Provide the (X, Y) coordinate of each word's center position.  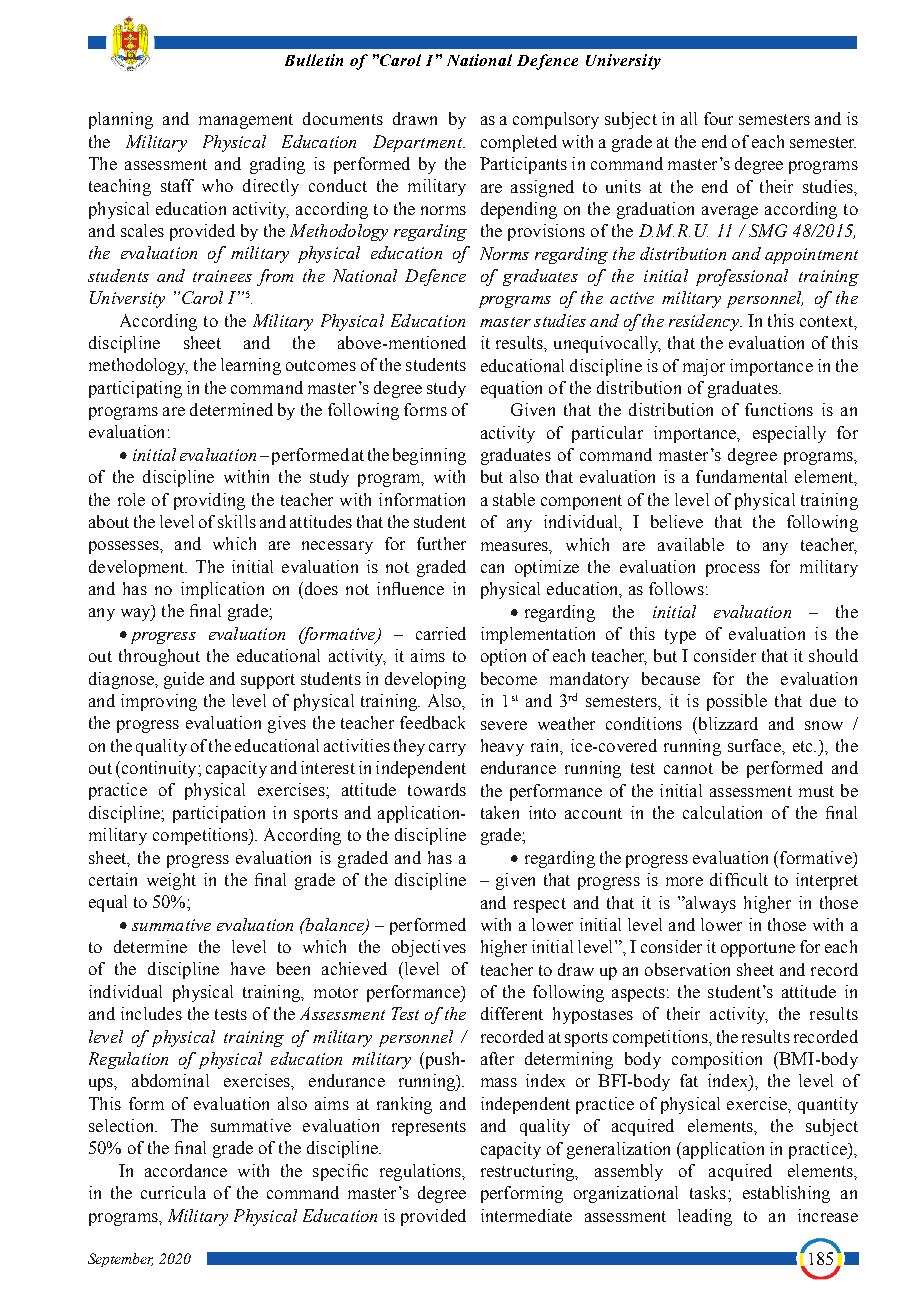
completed (519, 143)
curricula (173, 1192)
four (718, 118)
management (246, 121)
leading (705, 1217)
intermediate (526, 1215)
